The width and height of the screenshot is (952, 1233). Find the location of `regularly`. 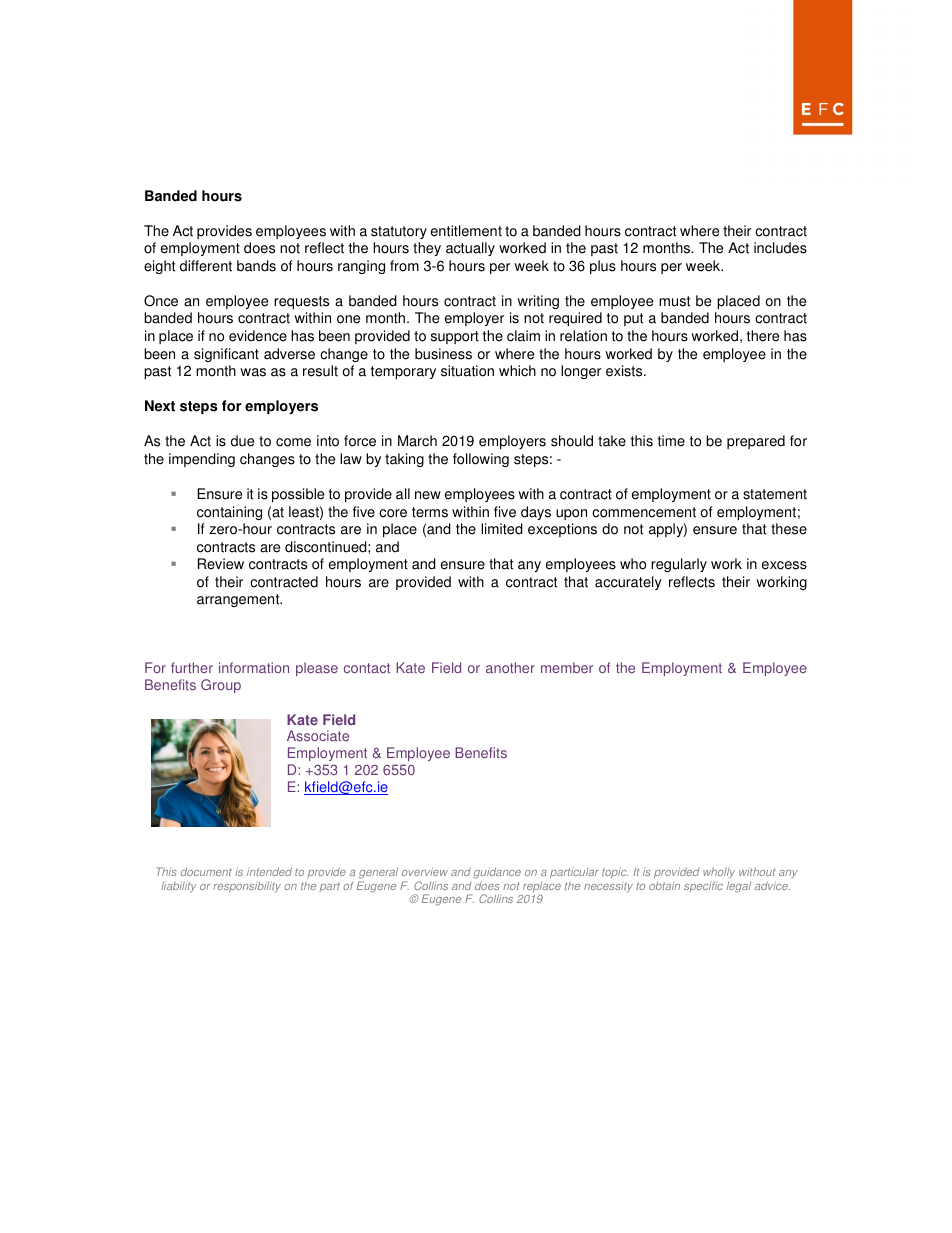

regularly is located at coordinates (679, 565).
